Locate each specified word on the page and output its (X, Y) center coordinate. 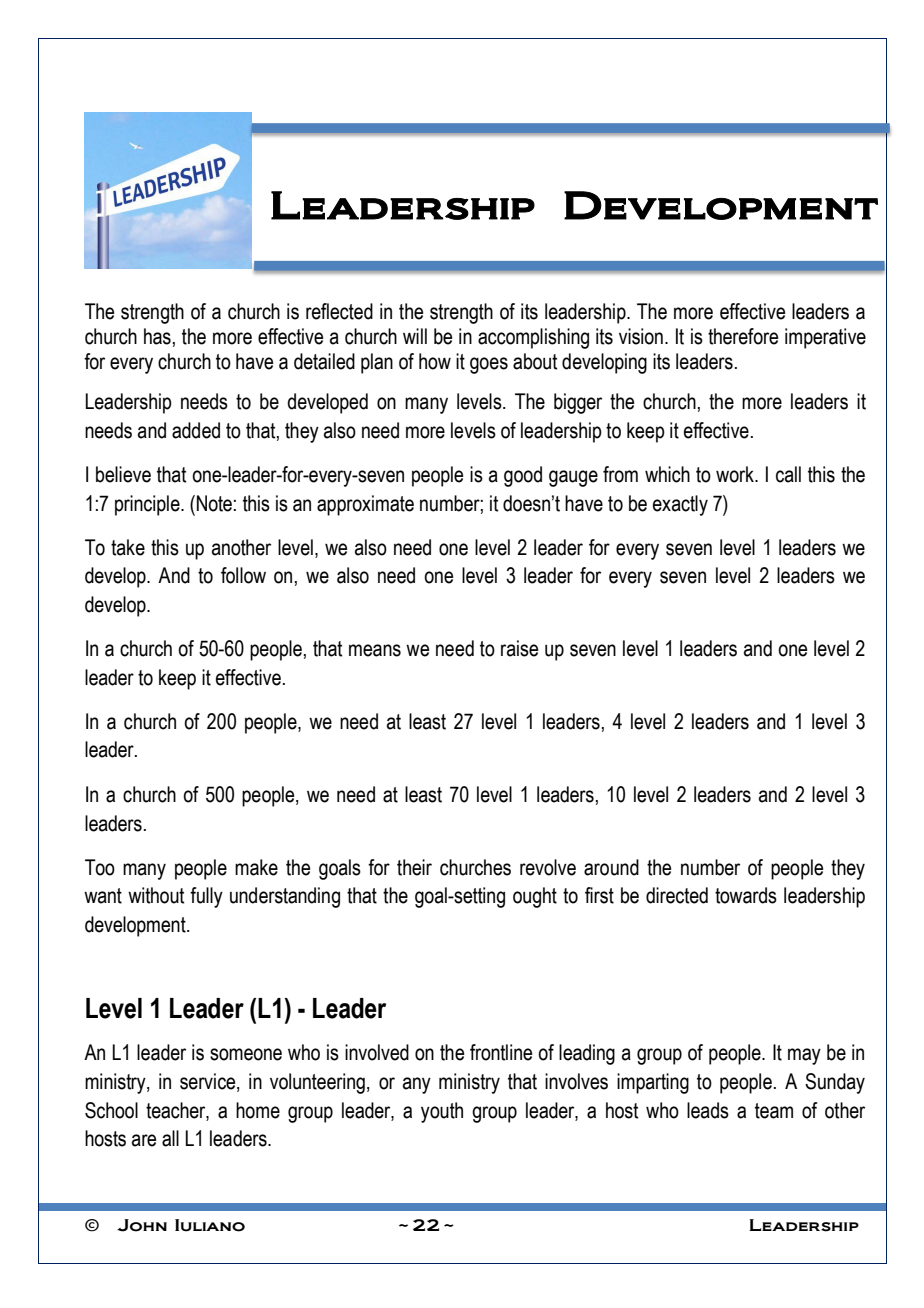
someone (246, 1054)
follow (243, 575)
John (142, 1225)
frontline (501, 1052)
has (157, 336)
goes (489, 365)
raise (519, 648)
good (523, 476)
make (256, 867)
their (414, 867)
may (804, 1056)
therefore (743, 336)
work (736, 474)
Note (214, 503)
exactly (680, 505)
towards (746, 895)
